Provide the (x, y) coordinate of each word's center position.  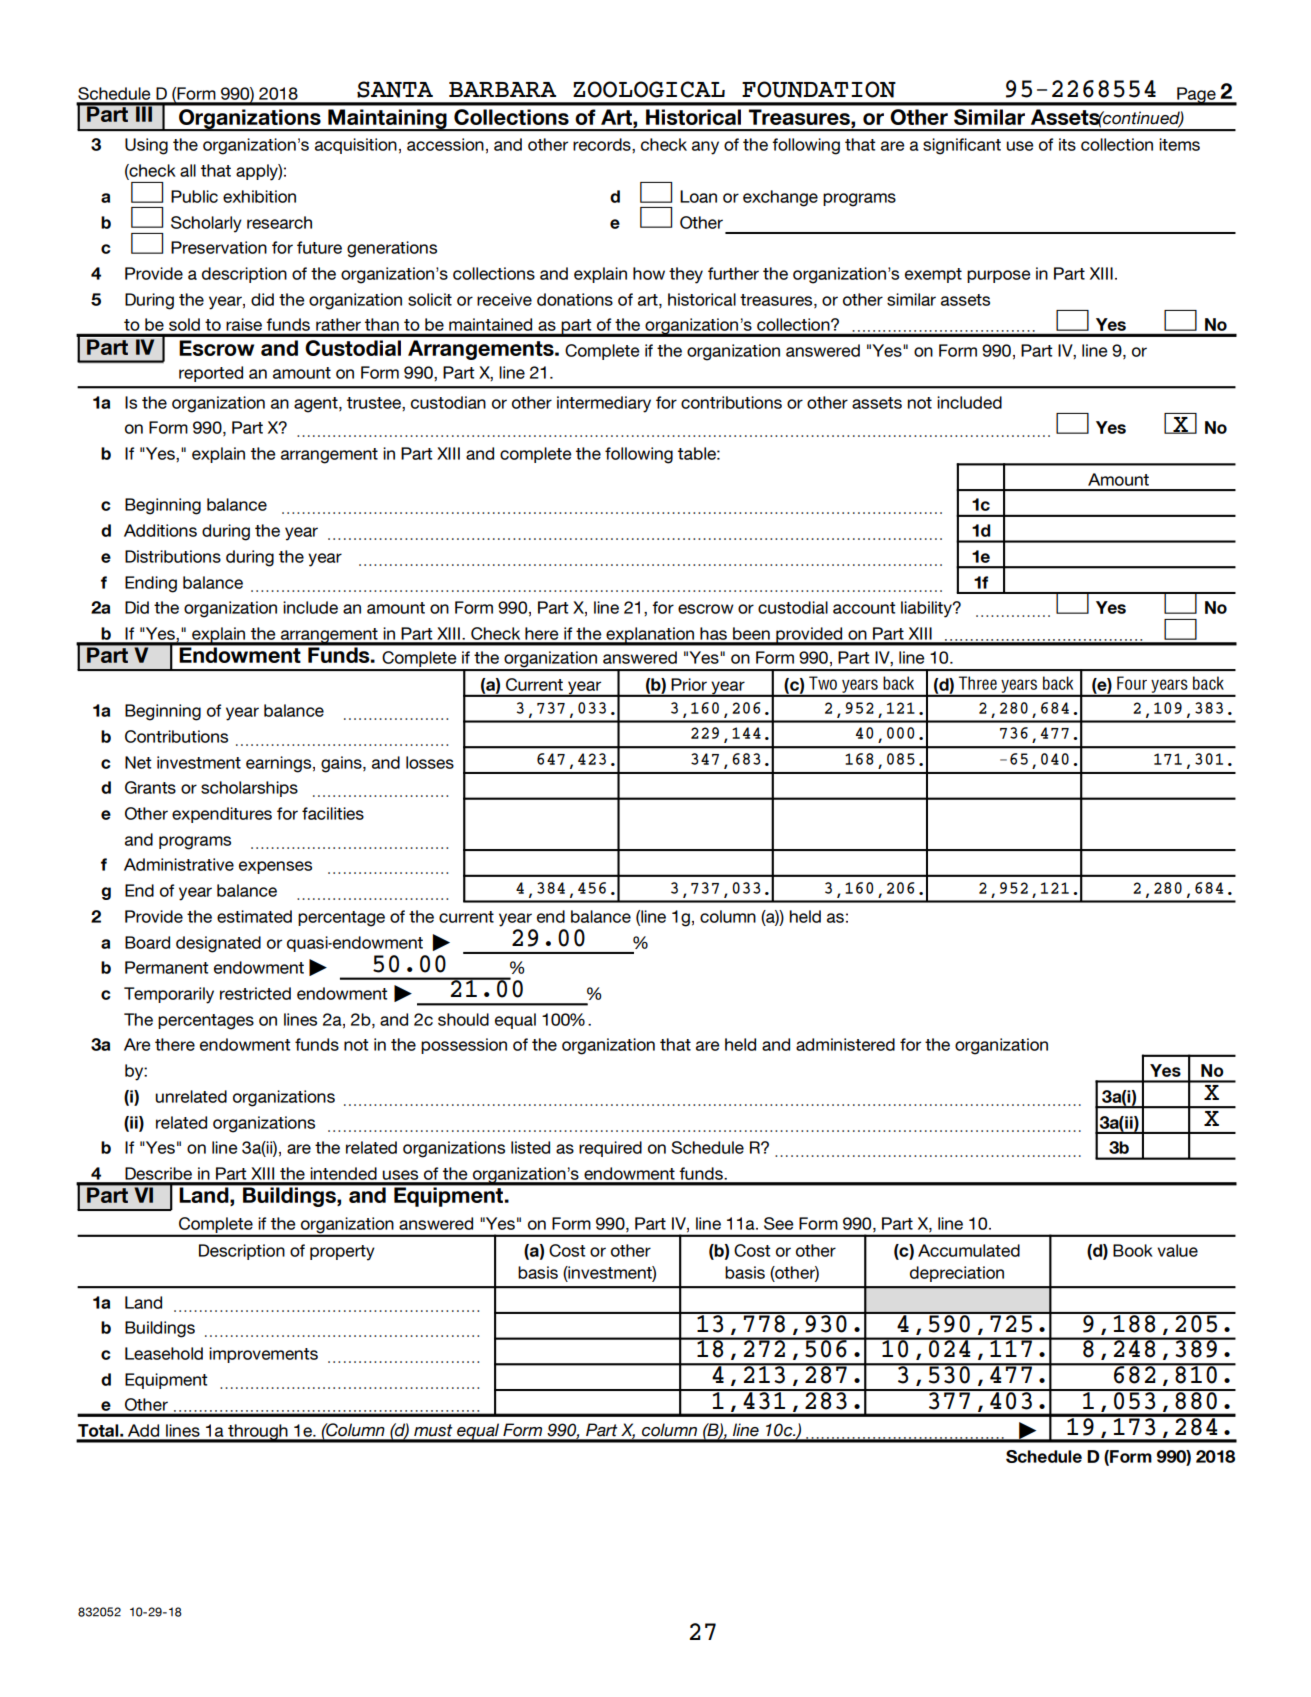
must (433, 1430)
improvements (263, 1355)
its (1067, 144)
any (705, 148)
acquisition (356, 146)
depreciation (957, 1274)
